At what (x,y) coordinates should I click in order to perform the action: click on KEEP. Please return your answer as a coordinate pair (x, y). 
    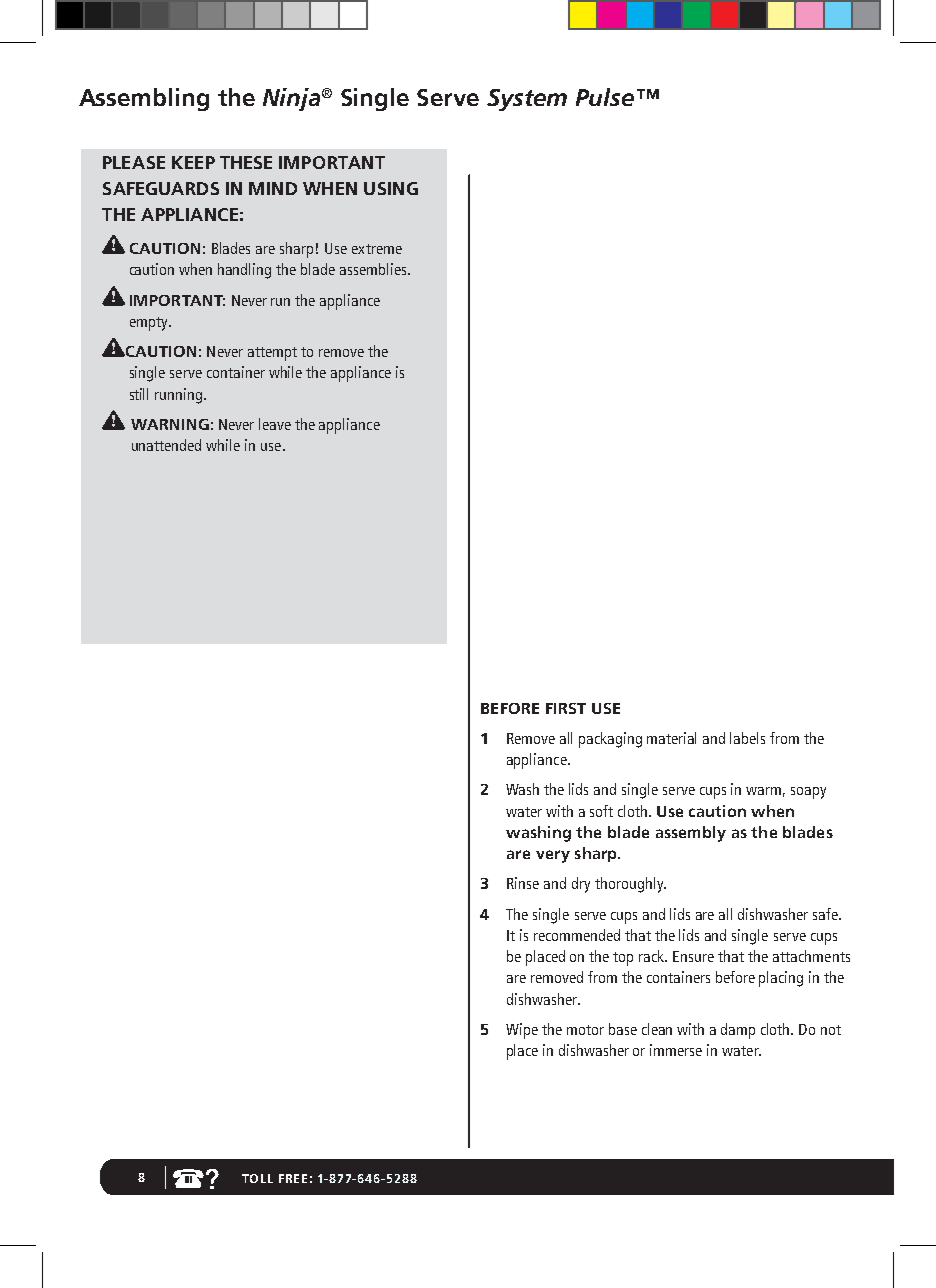
    Looking at the image, I should click on (193, 162).
